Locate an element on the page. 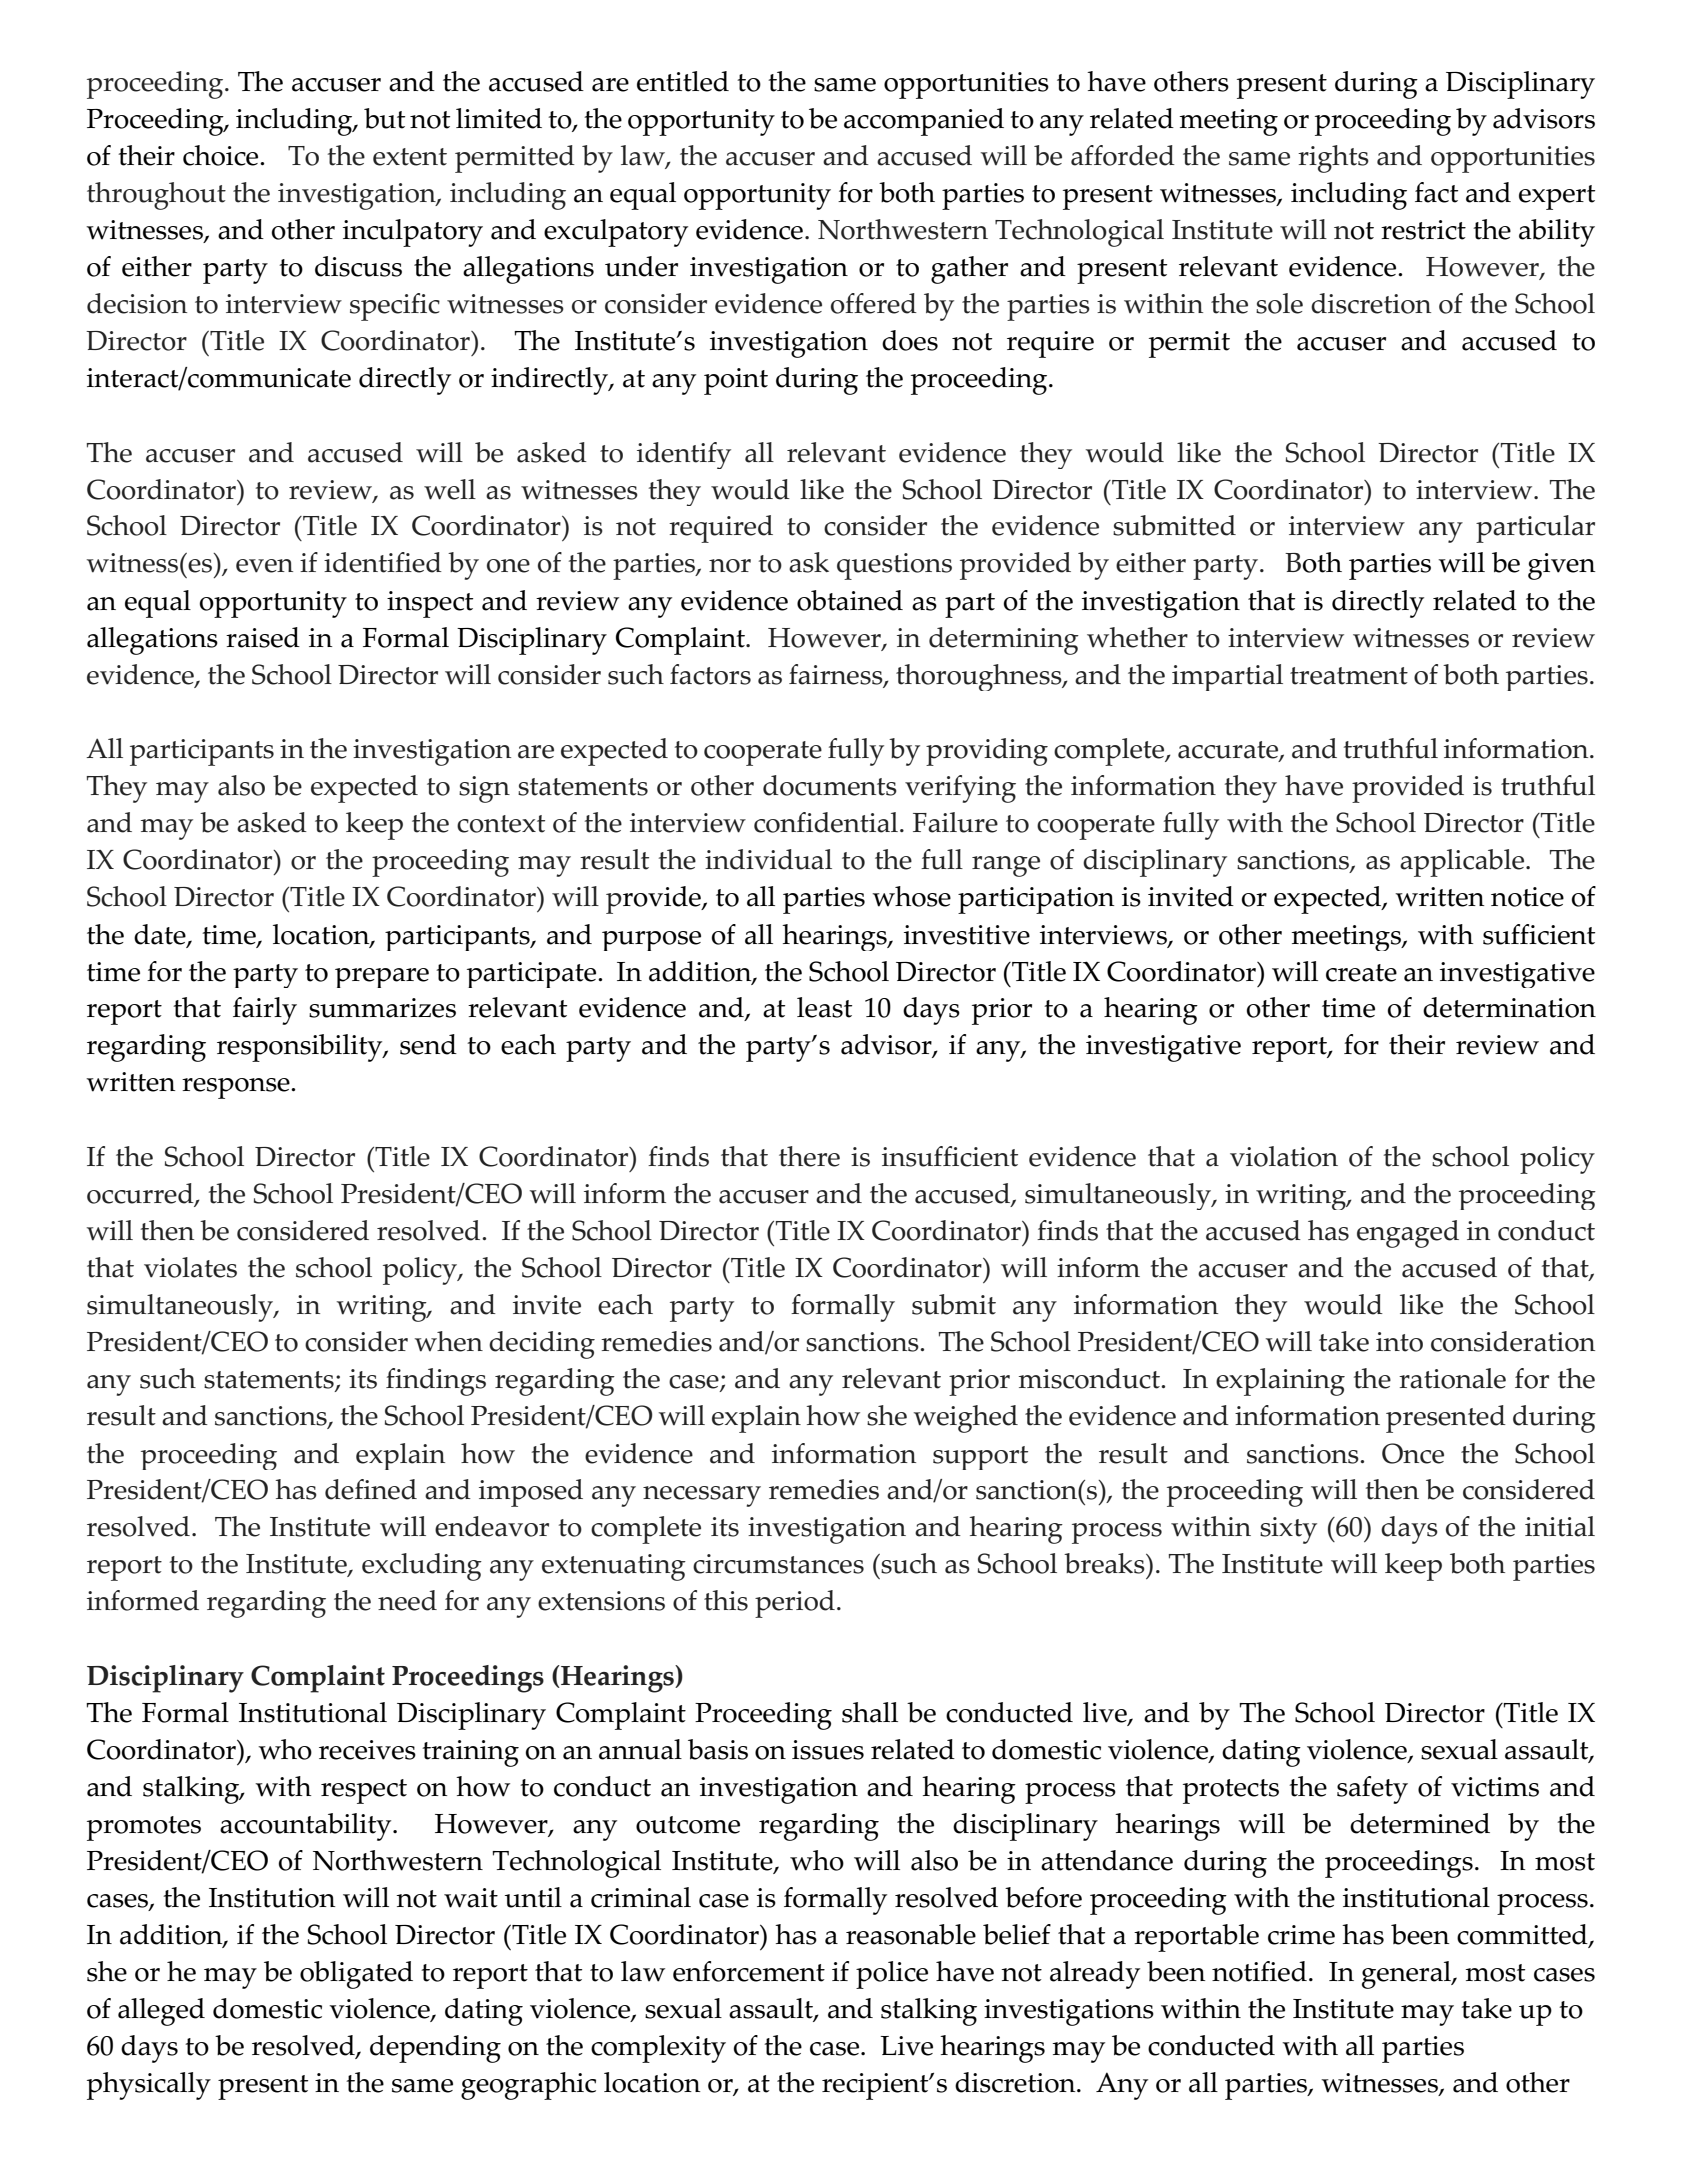  applicable is located at coordinates (1463, 863).
